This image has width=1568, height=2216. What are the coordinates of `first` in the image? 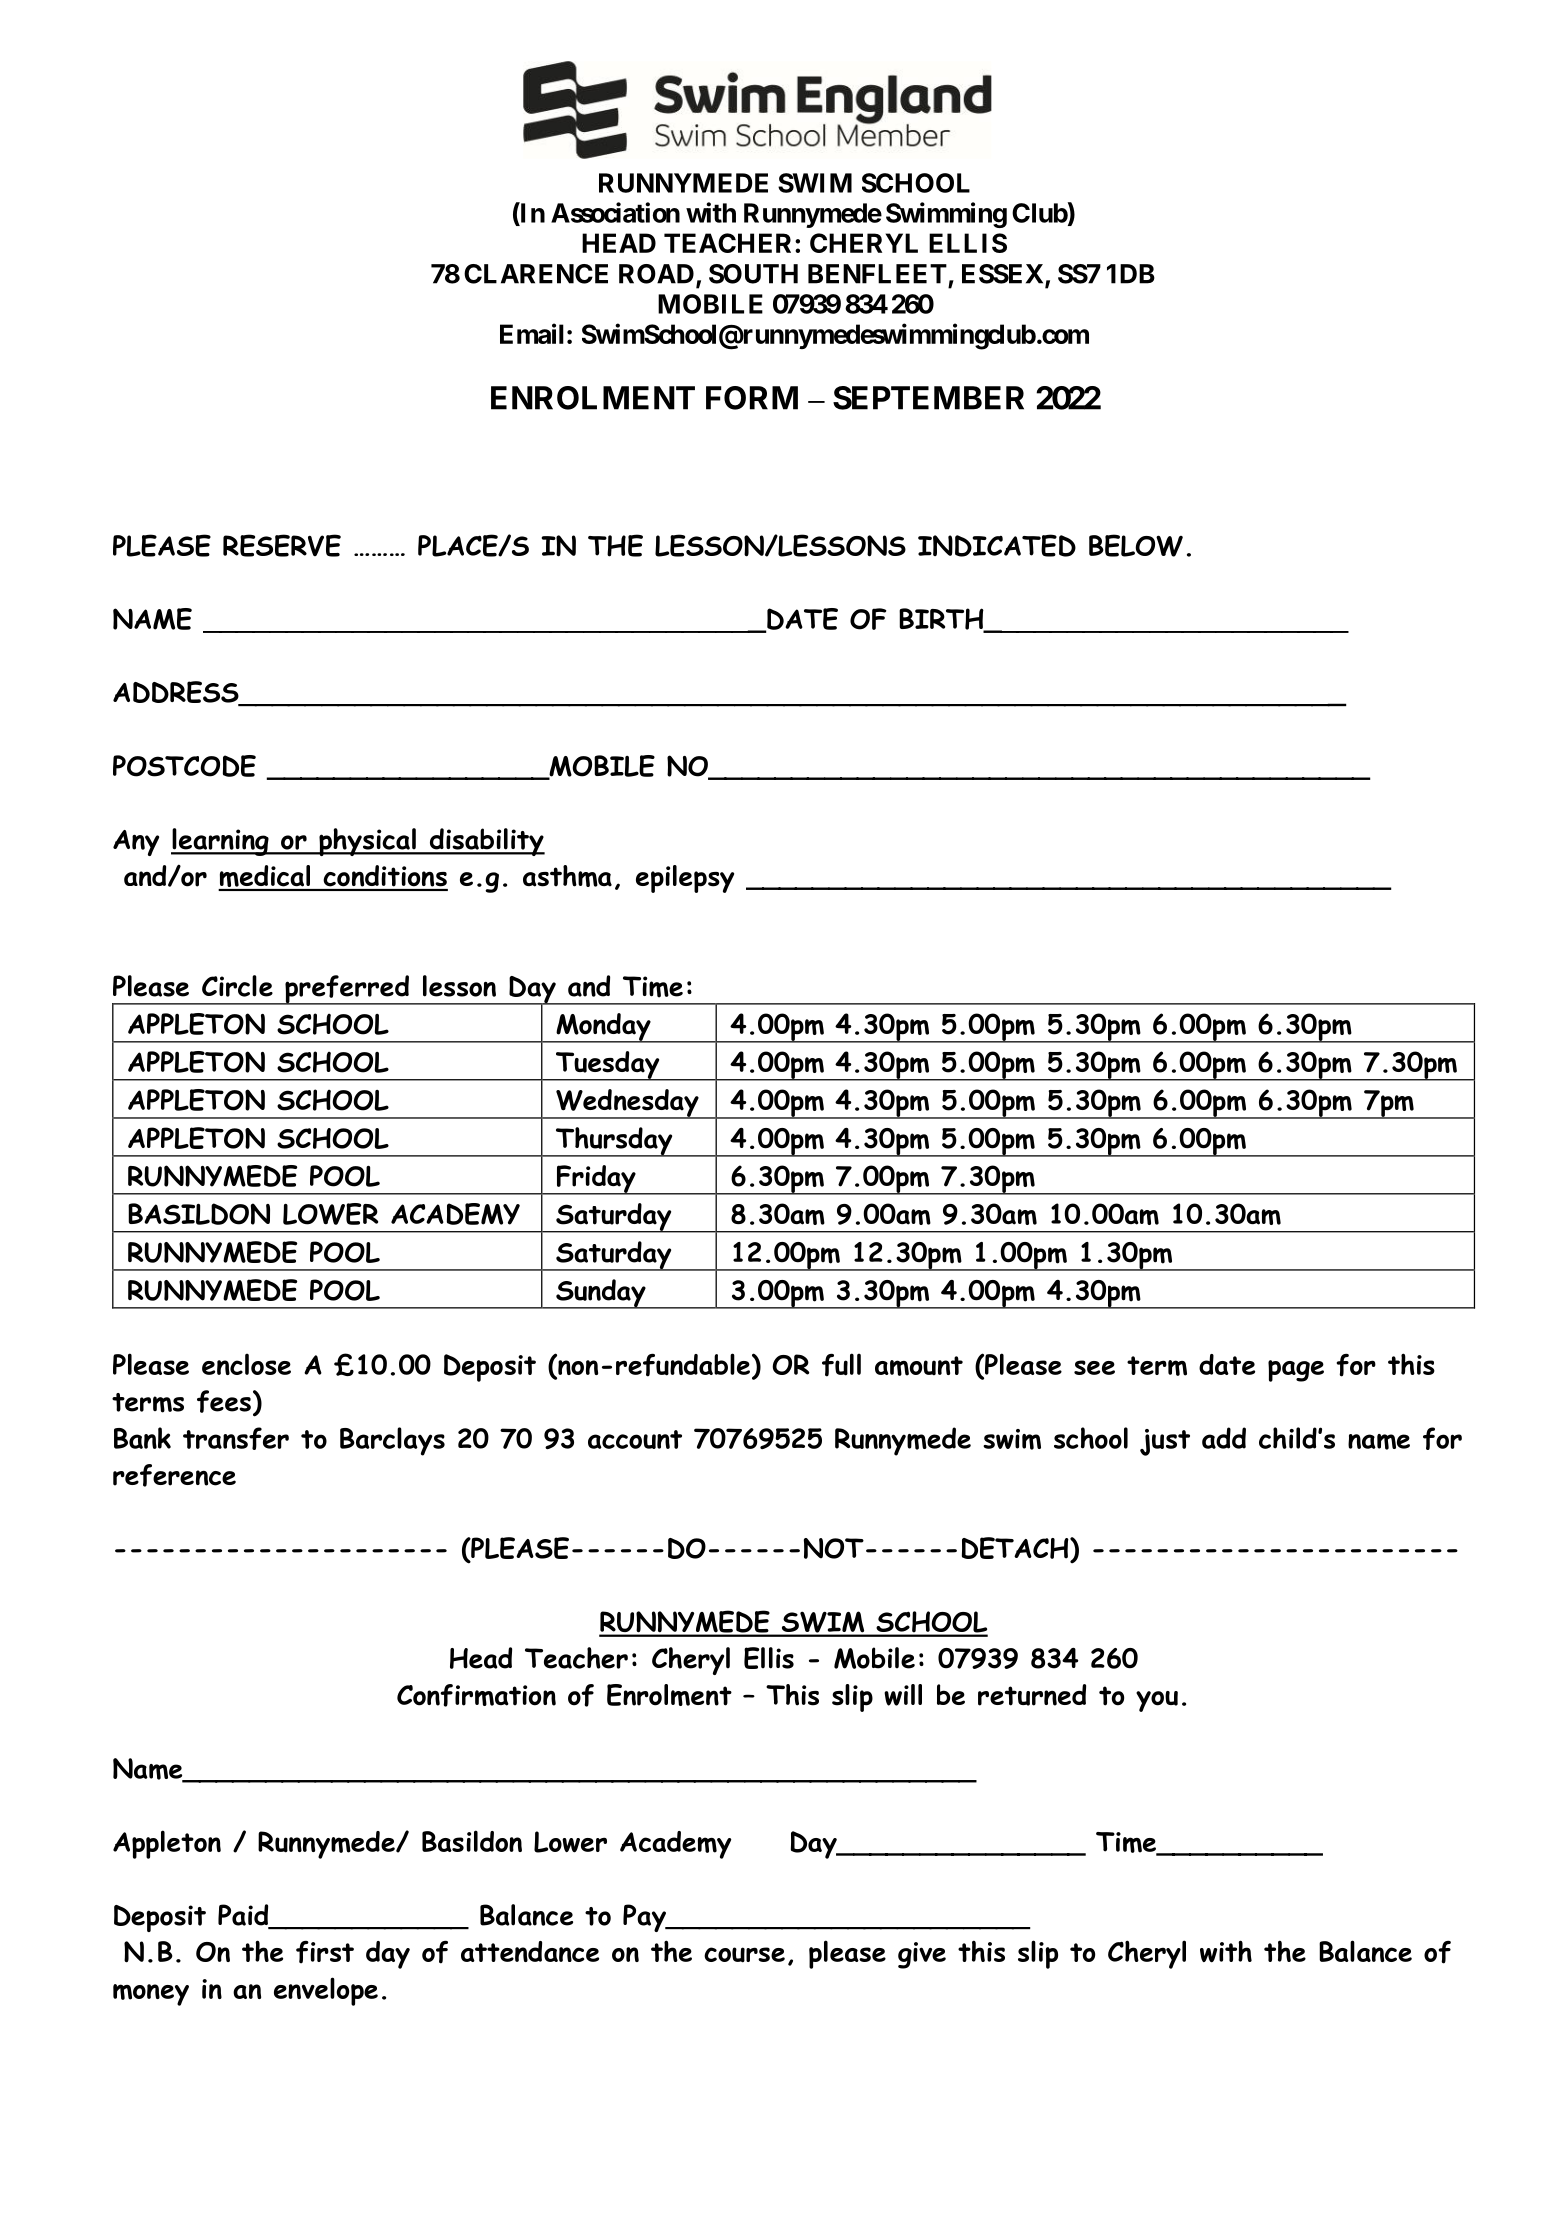 It's located at (325, 1952).
